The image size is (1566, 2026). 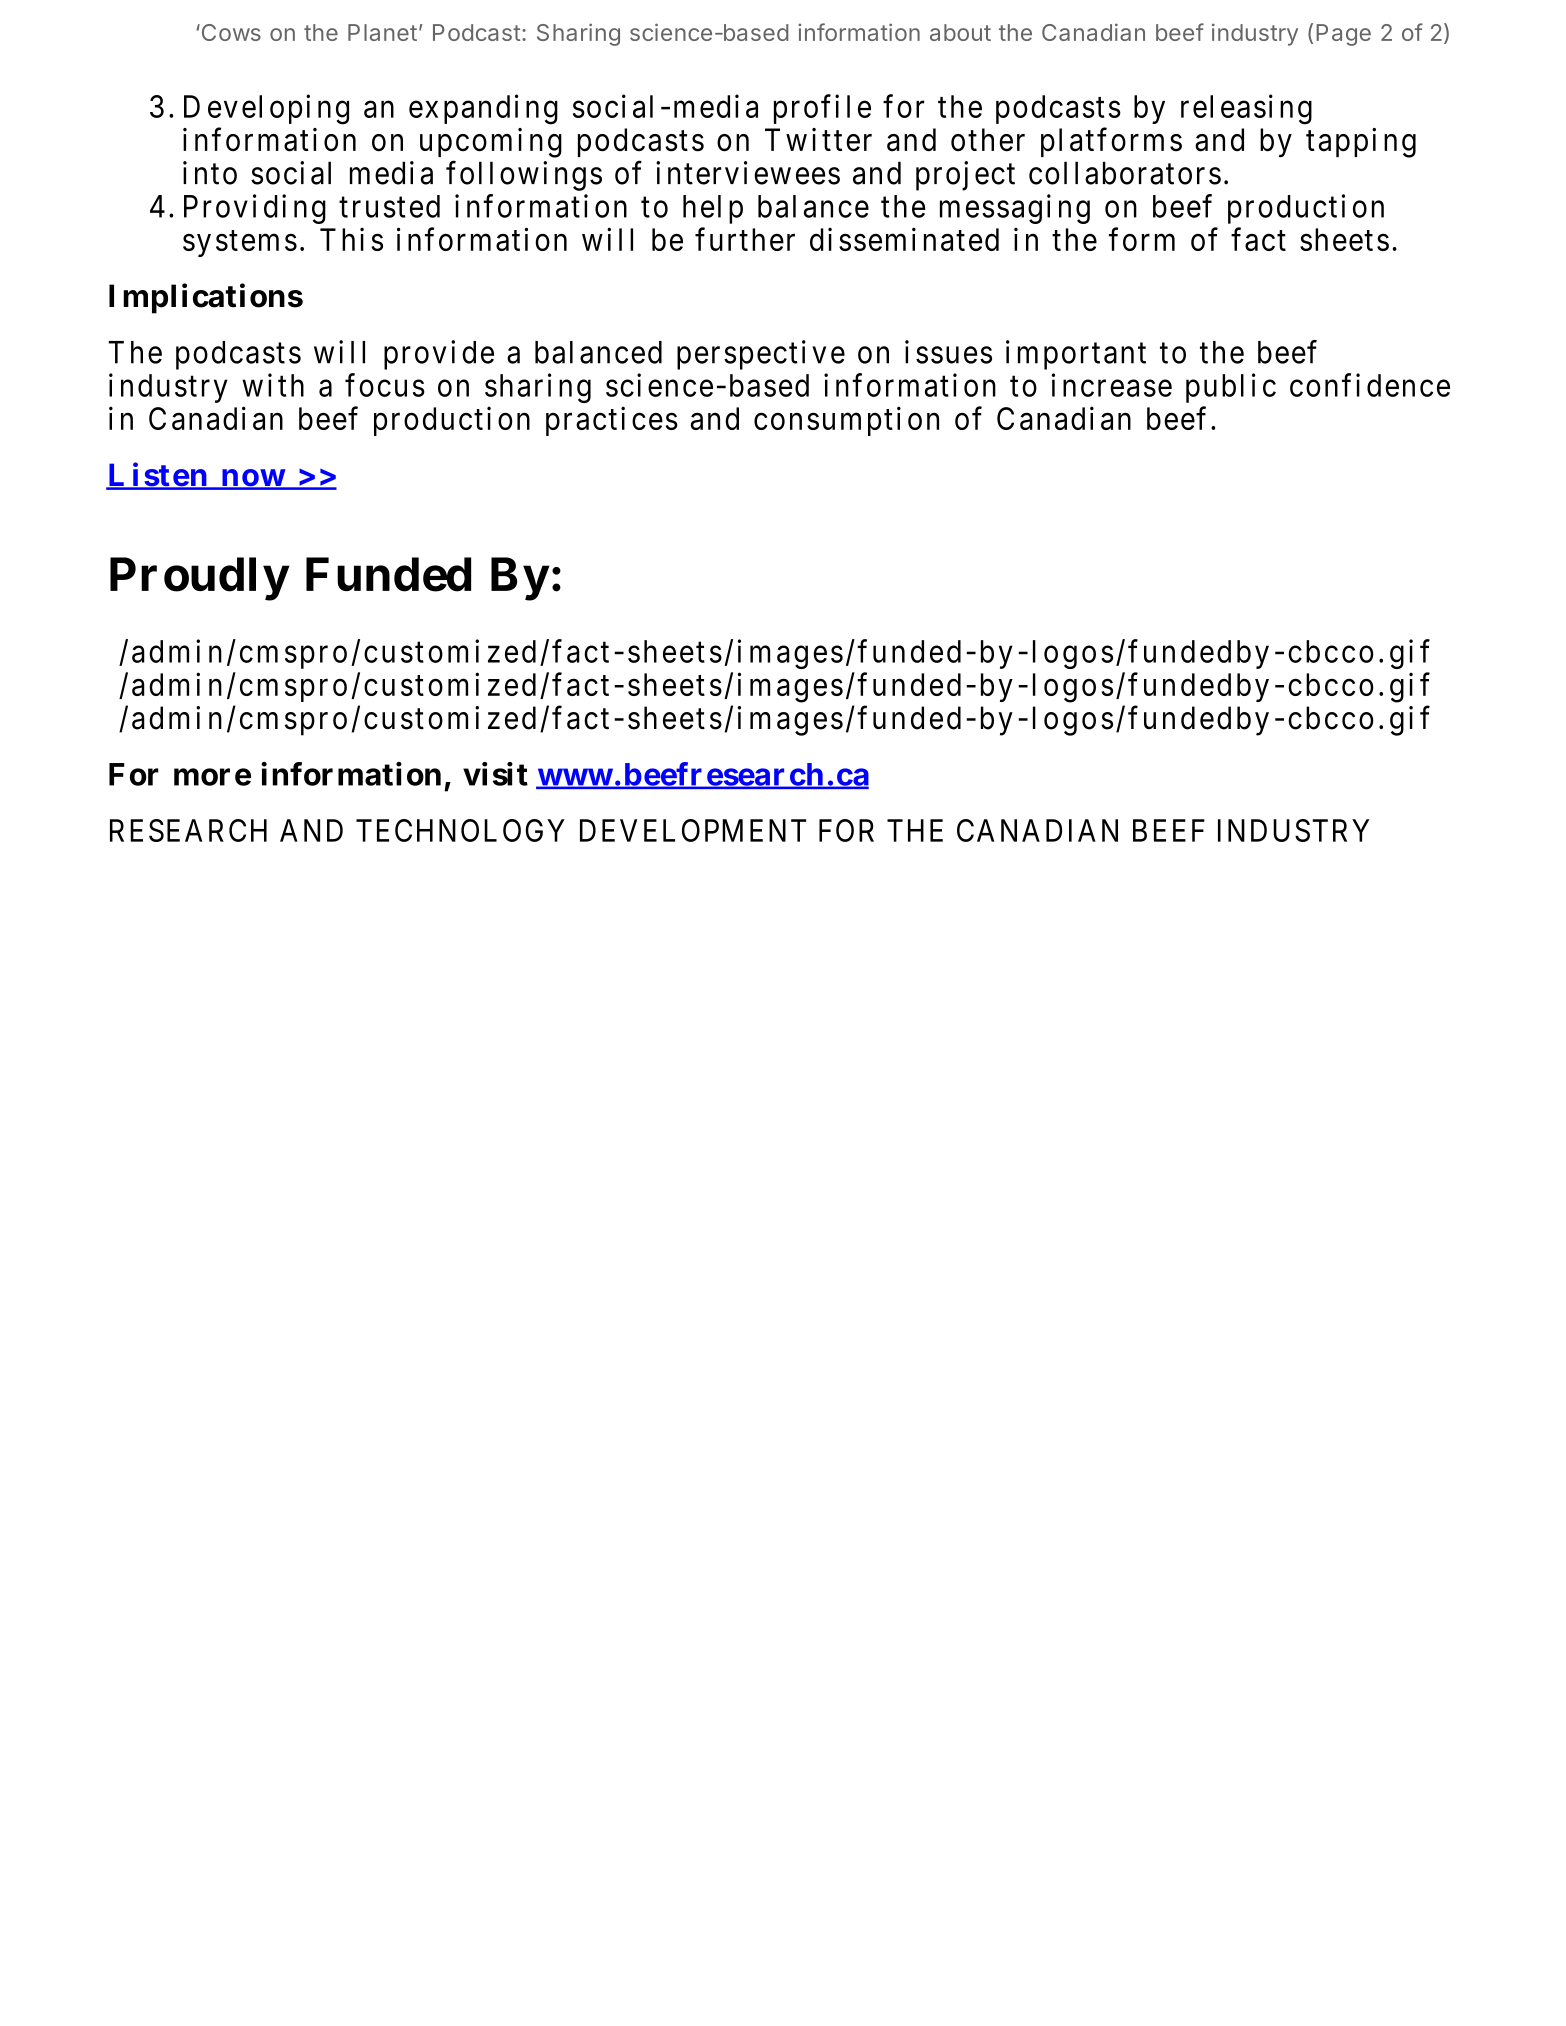 I want to click on DEVELOPMENT, so click(x=693, y=830).
